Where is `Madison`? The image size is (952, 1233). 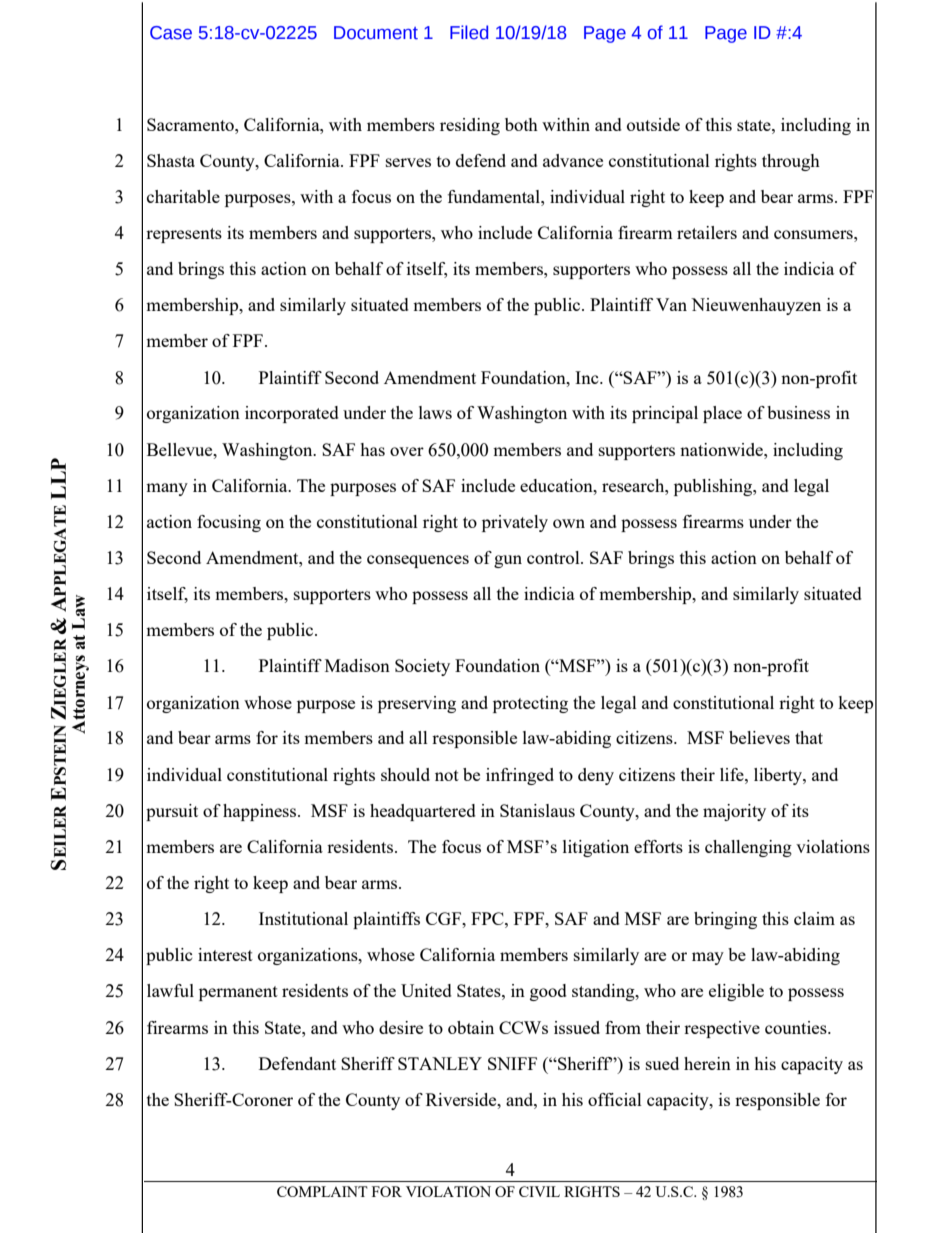
Madison is located at coordinates (357, 665).
